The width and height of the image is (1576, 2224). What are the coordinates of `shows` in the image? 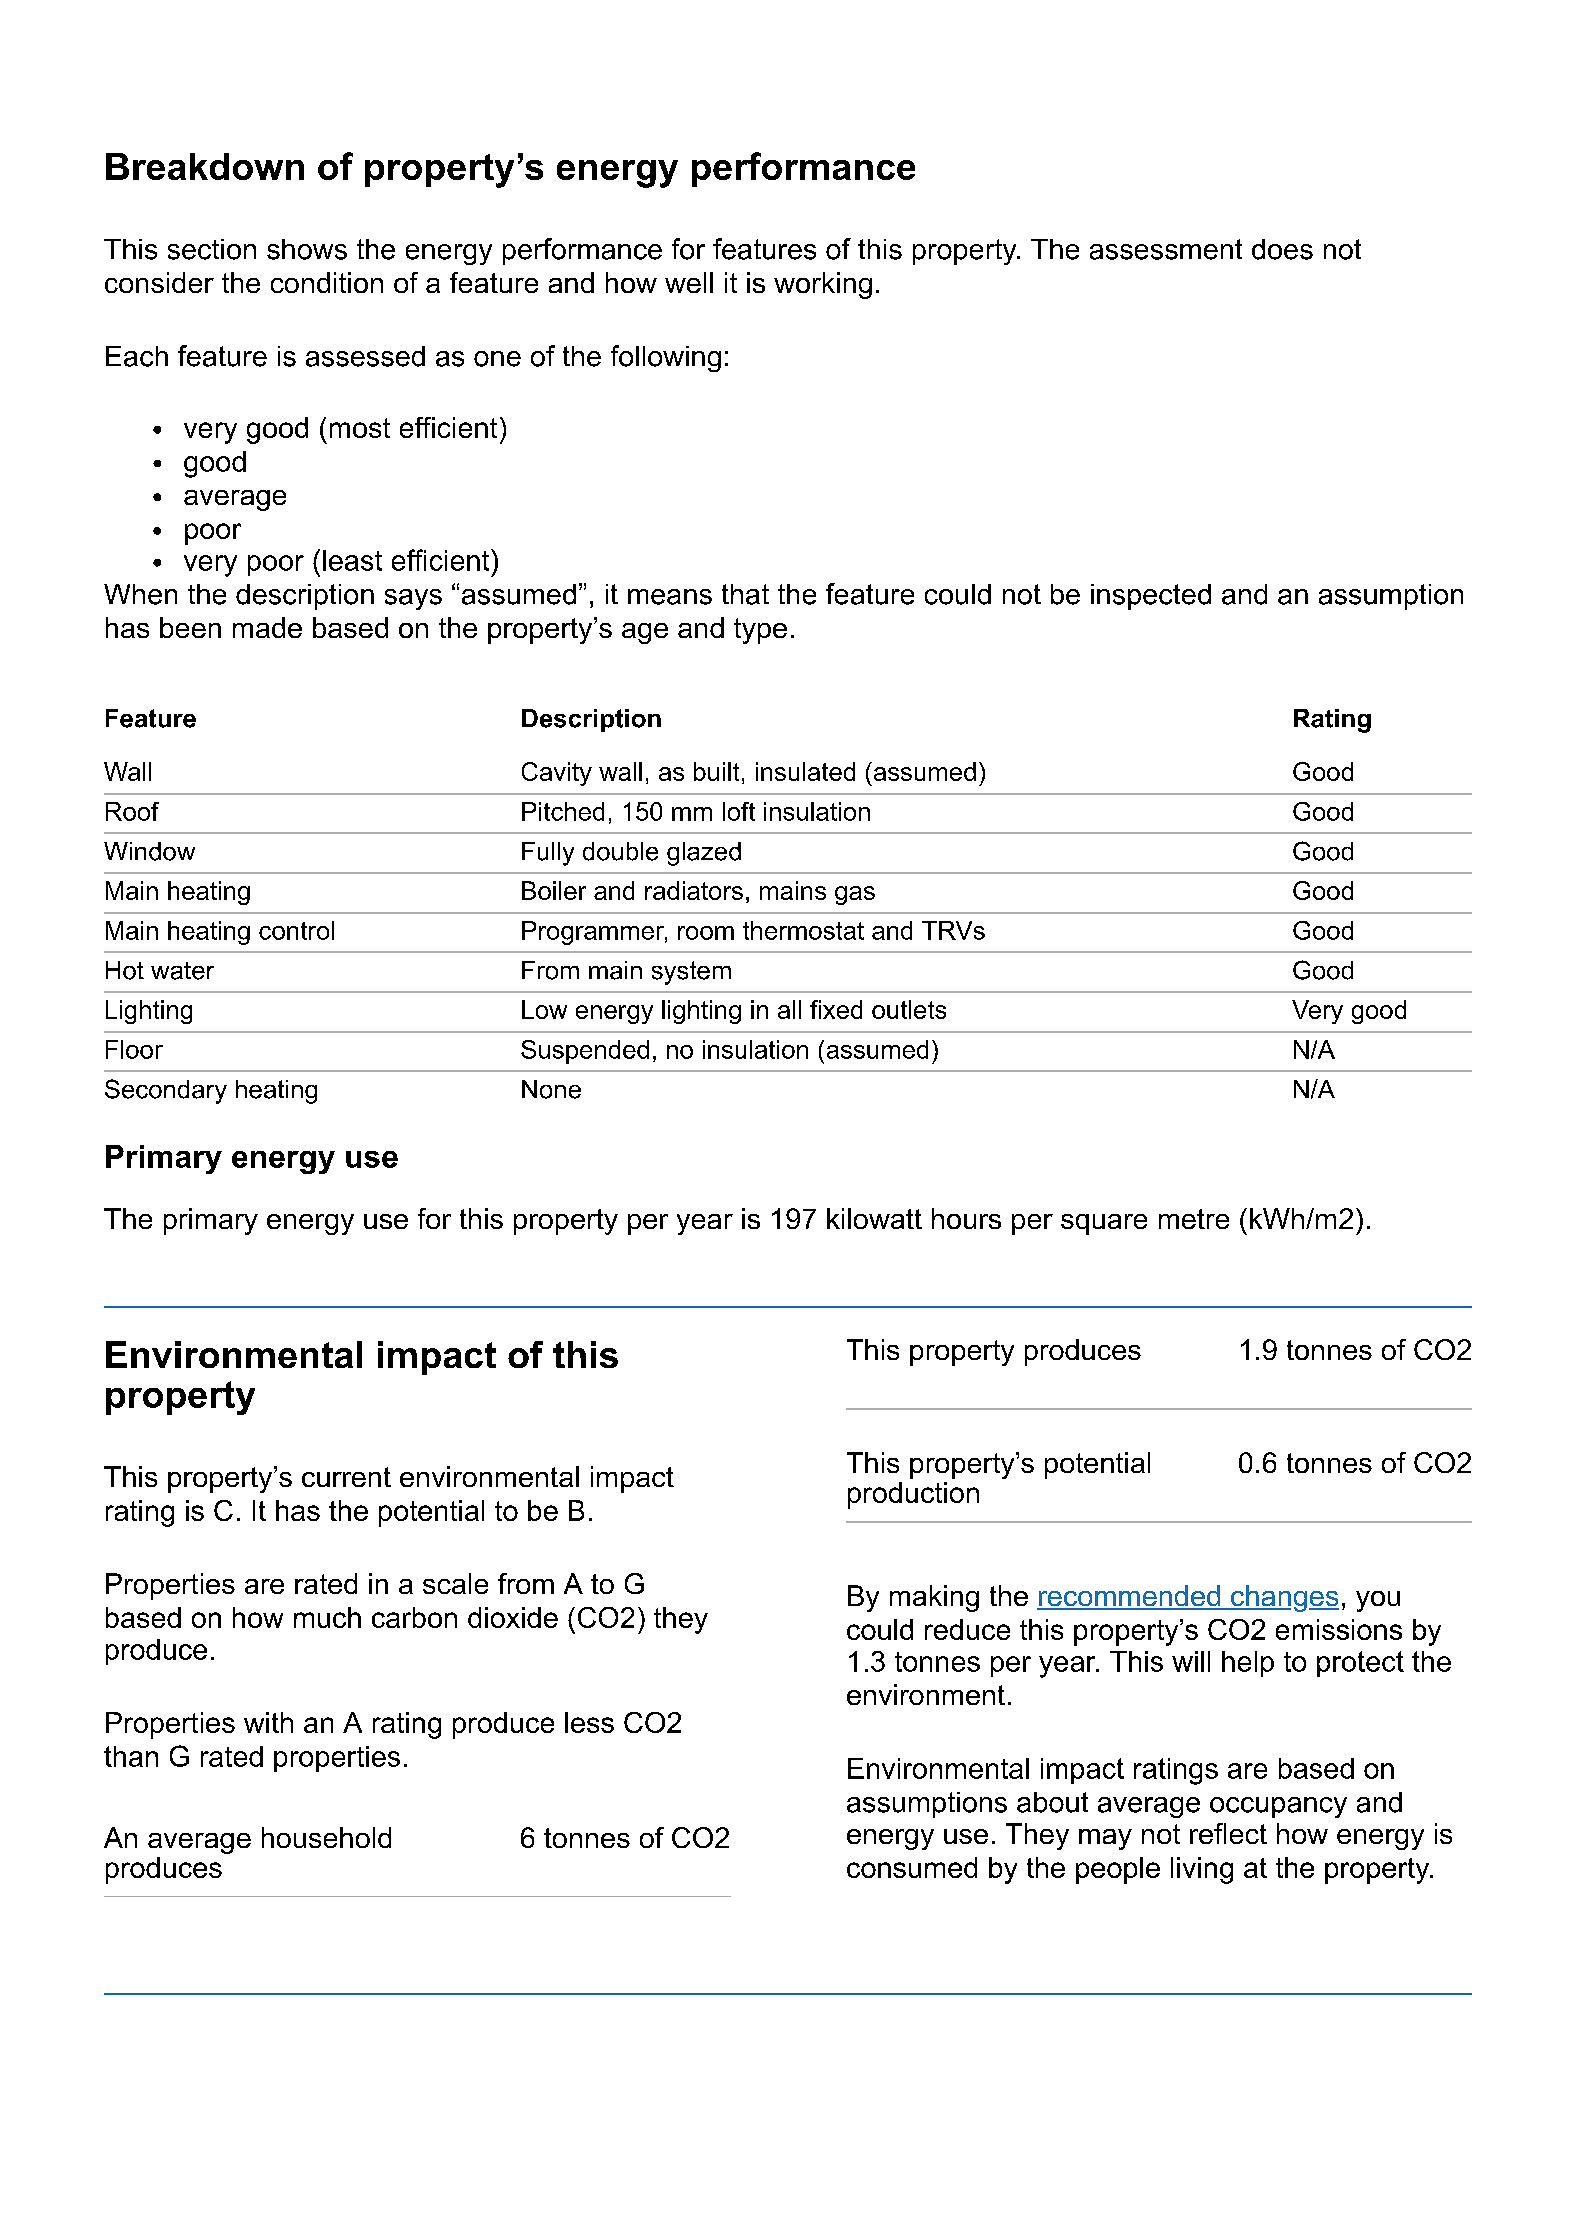 It's located at (307, 249).
